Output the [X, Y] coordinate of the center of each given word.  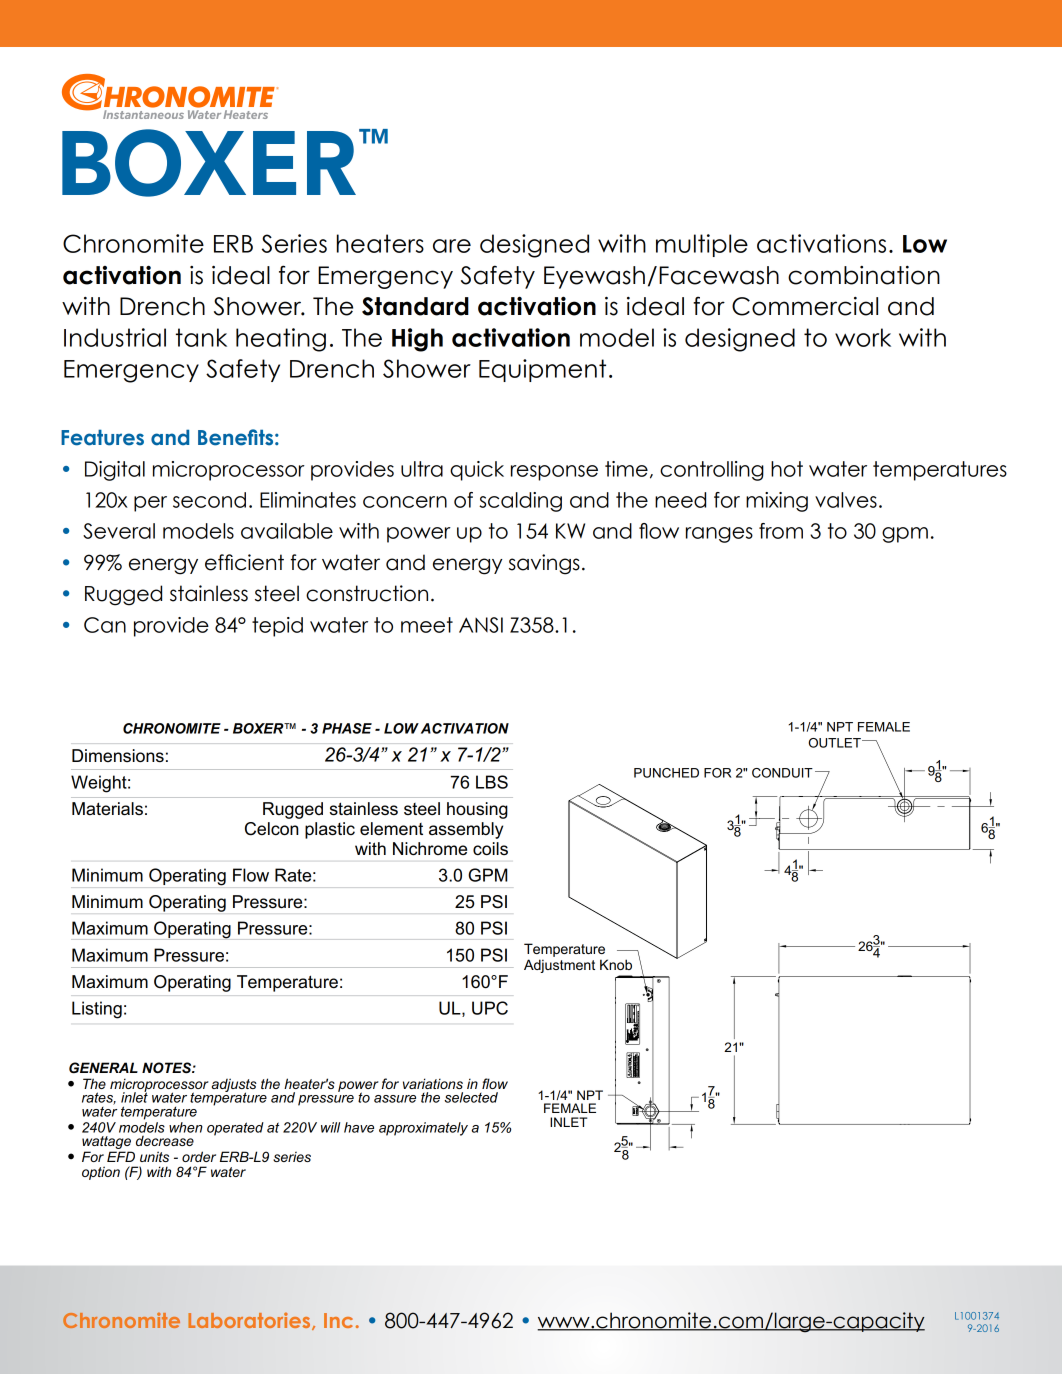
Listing [97, 1010]
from [781, 531]
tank [201, 337]
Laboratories [250, 1321]
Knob [616, 964]
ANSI [481, 625]
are [452, 246]
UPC [490, 1008]
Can [105, 625]
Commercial [805, 306]
